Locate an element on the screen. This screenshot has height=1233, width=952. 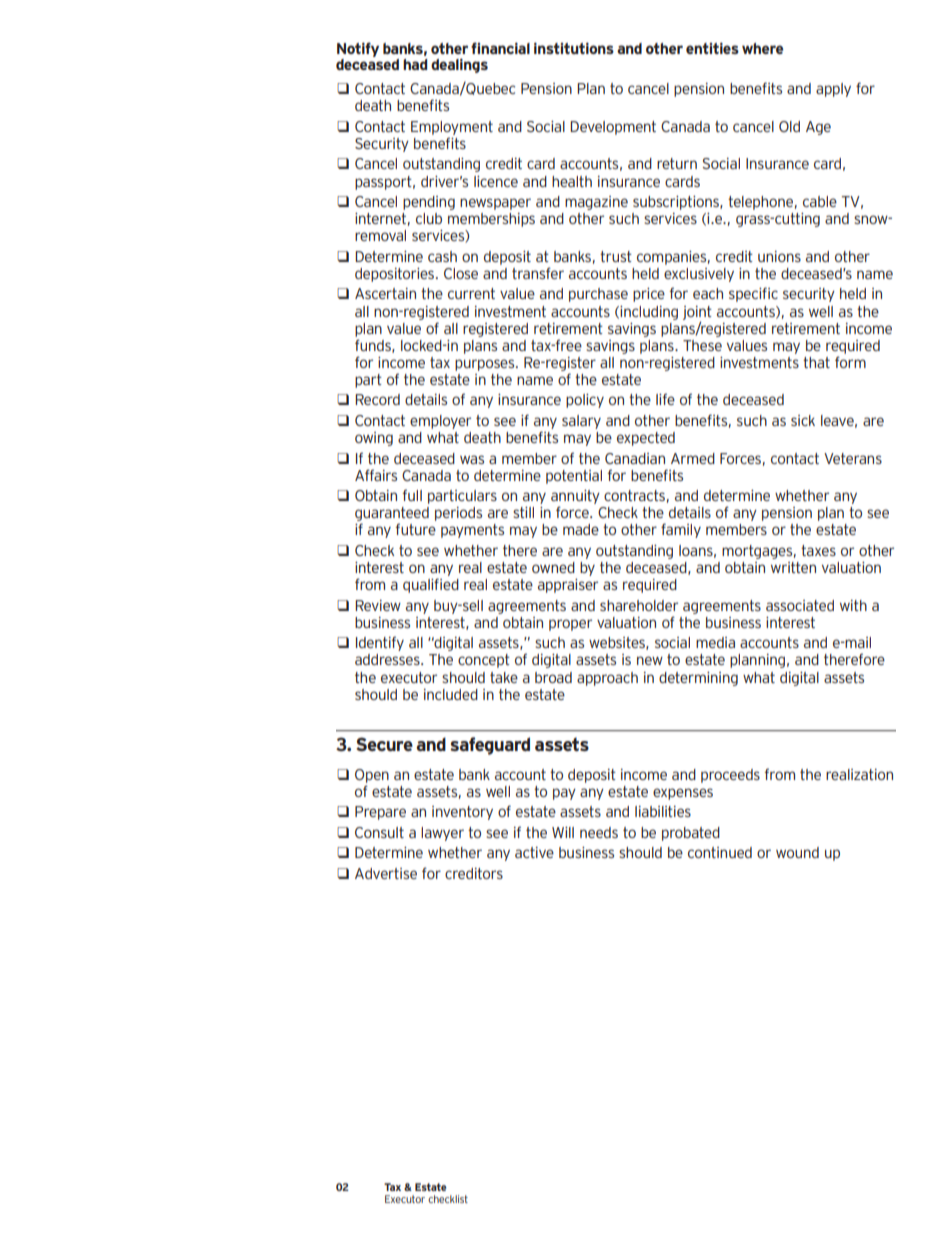
institutions is located at coordinates (574, 48).
